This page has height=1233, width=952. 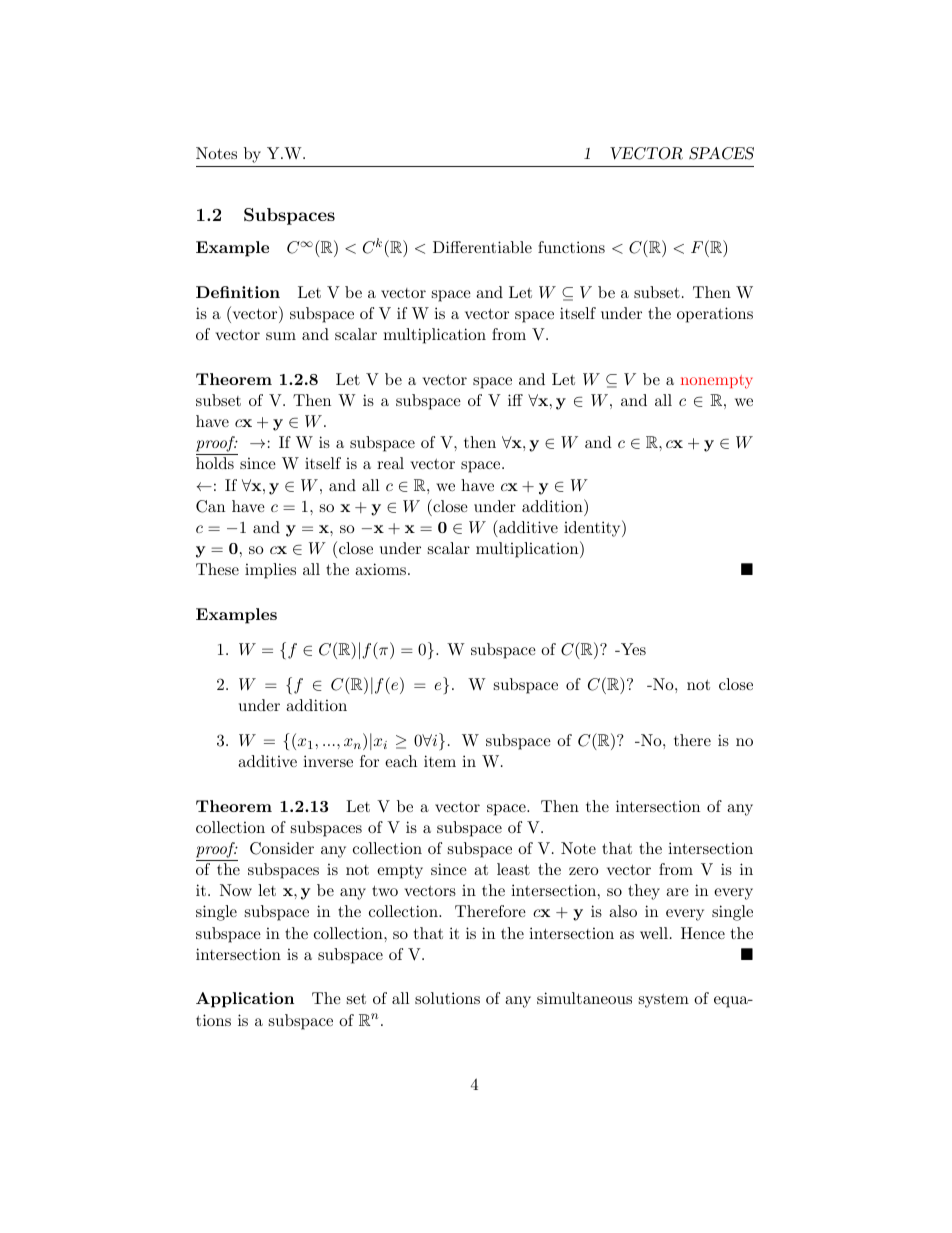 What do you see at coordinates (593, 528) in the page?
I see `identity` at bounding box center [593, 528].
